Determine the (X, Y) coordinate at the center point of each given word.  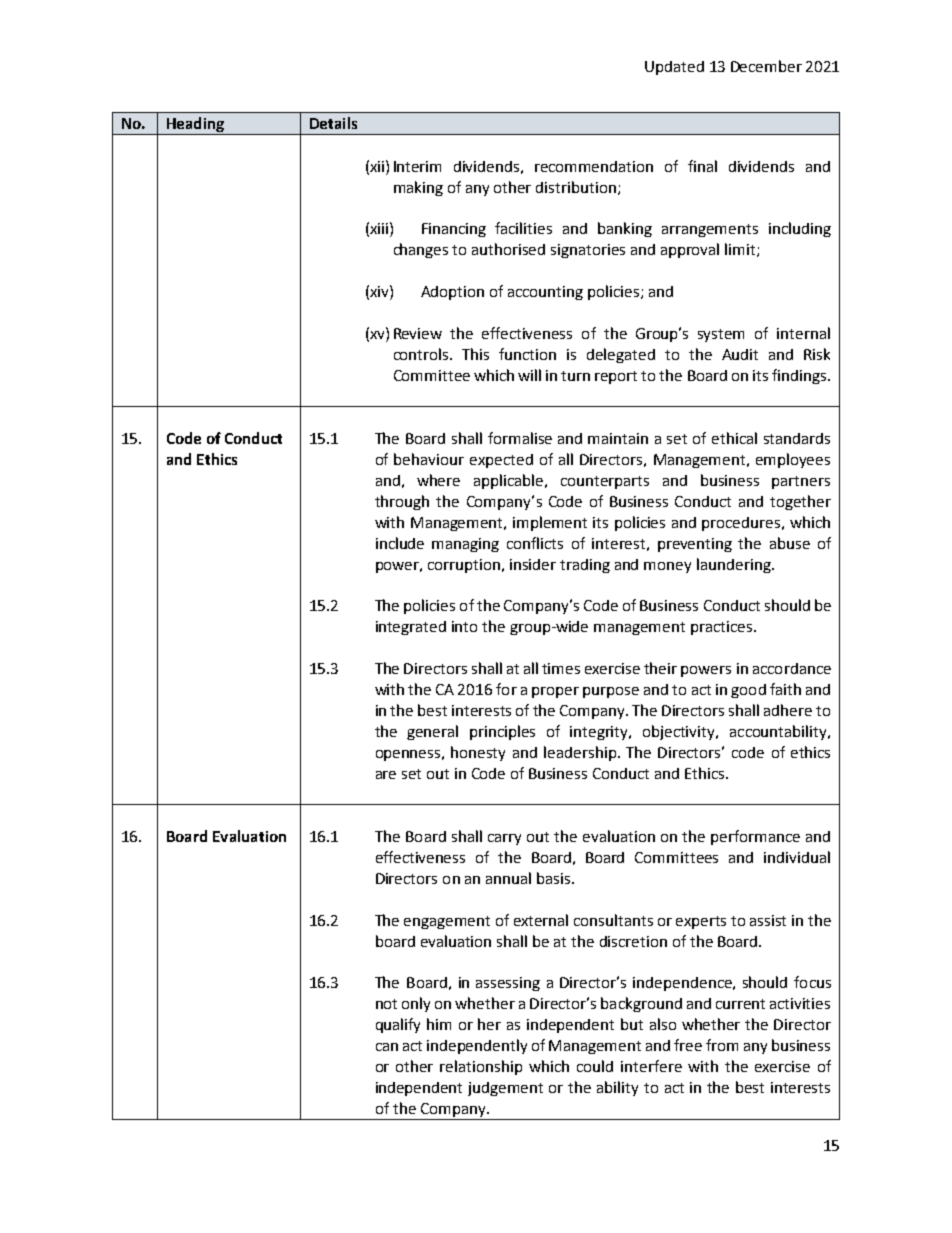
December (766, 66)
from (722, 1045)
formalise (520, 438)
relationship (481, 1067)
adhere (788, 710)
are (386, 775)
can (387, 1047)
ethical (734, 438)
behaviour (429, 459)
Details (333, 123)
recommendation (594, 166)
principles (502, 732)
